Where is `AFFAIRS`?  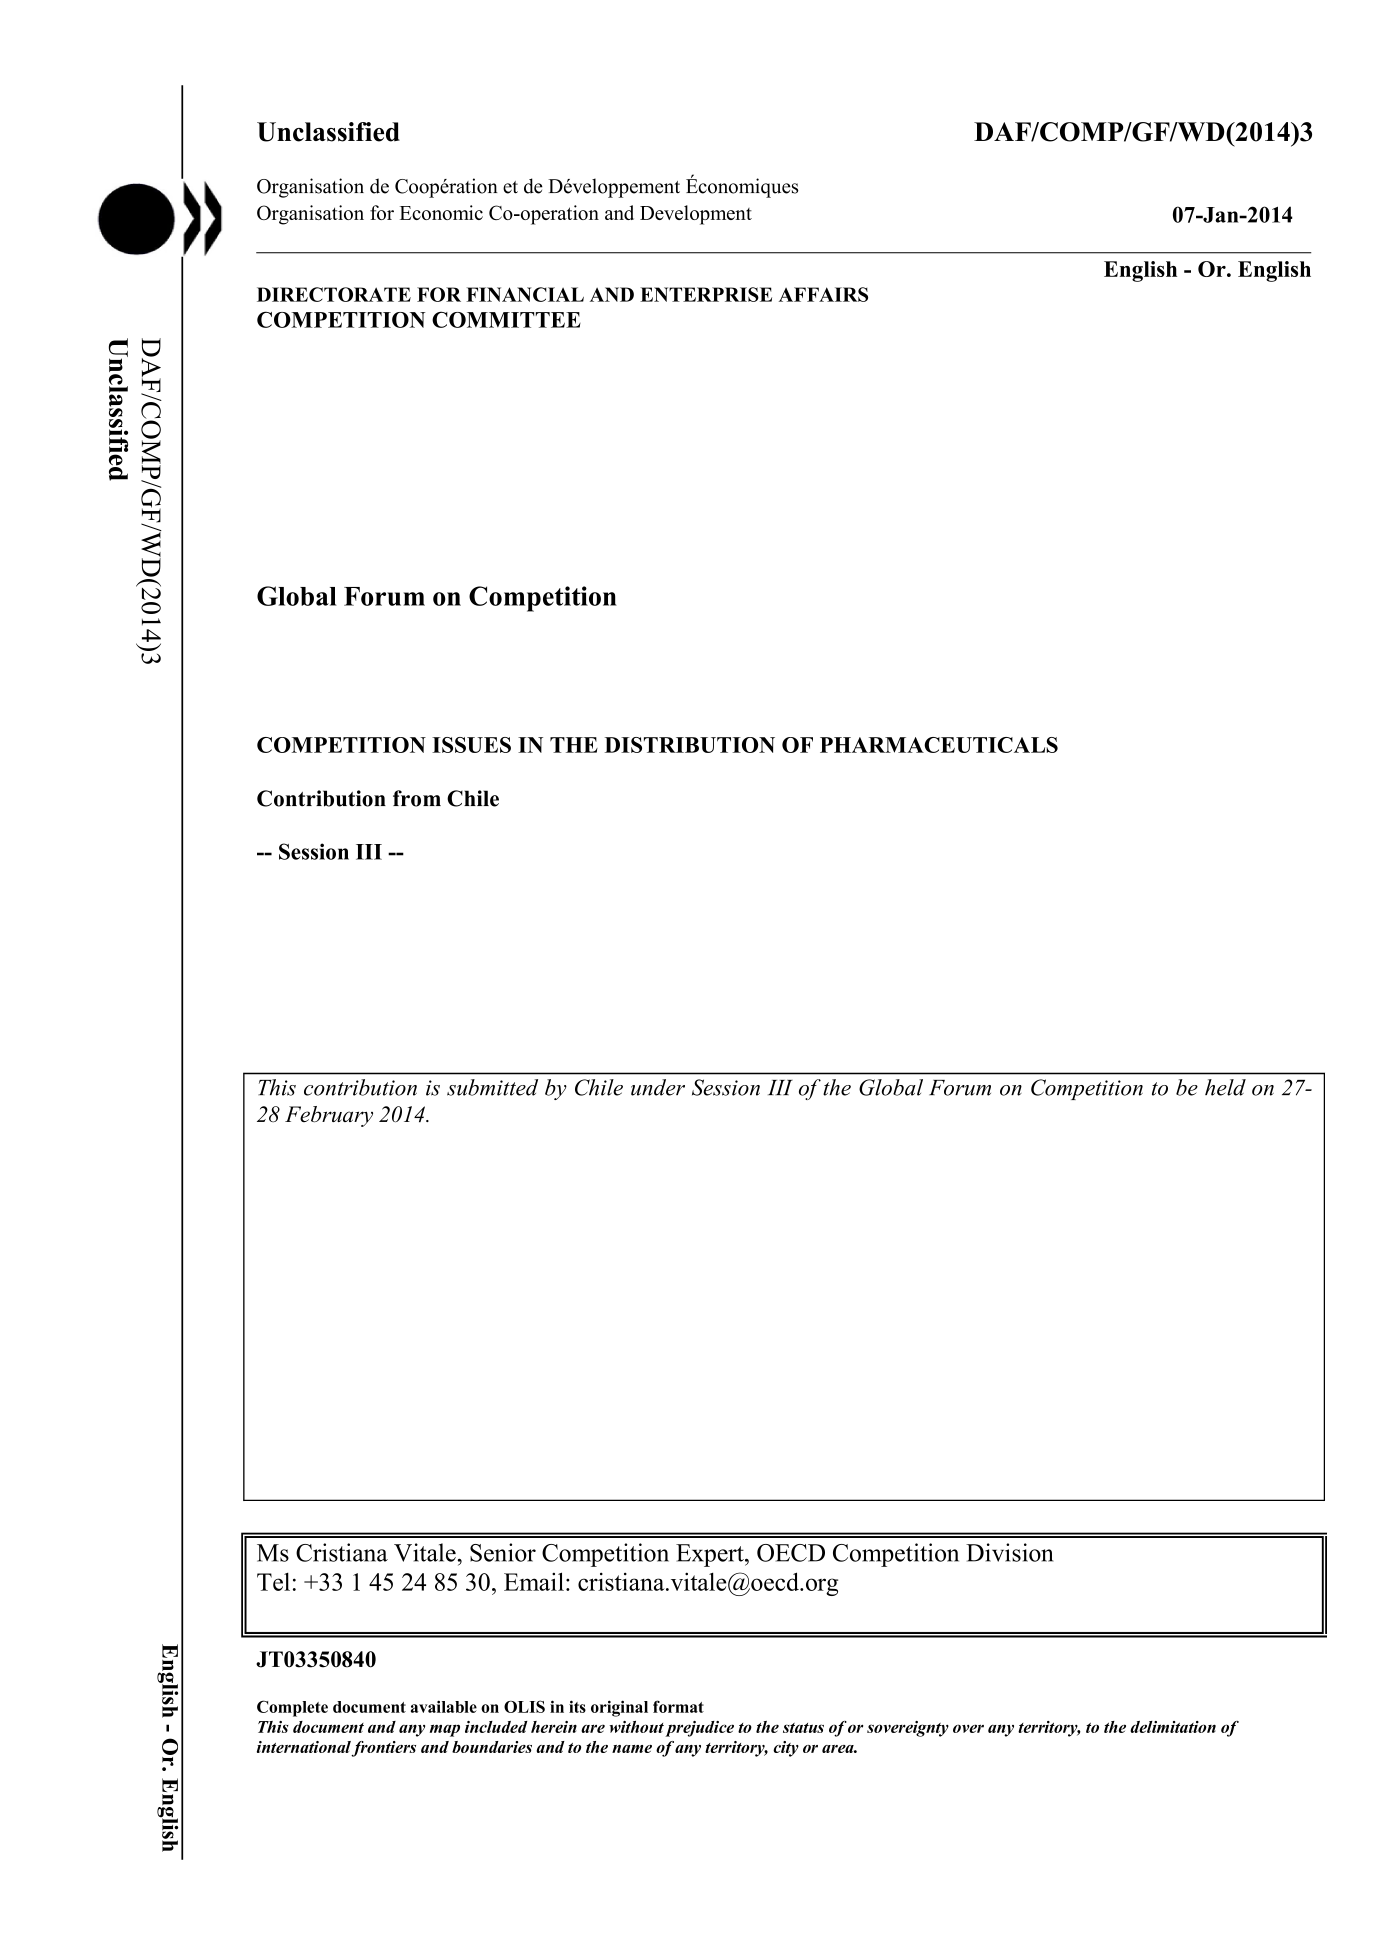 AFFAIRS is located at coordinates (823, 294).
